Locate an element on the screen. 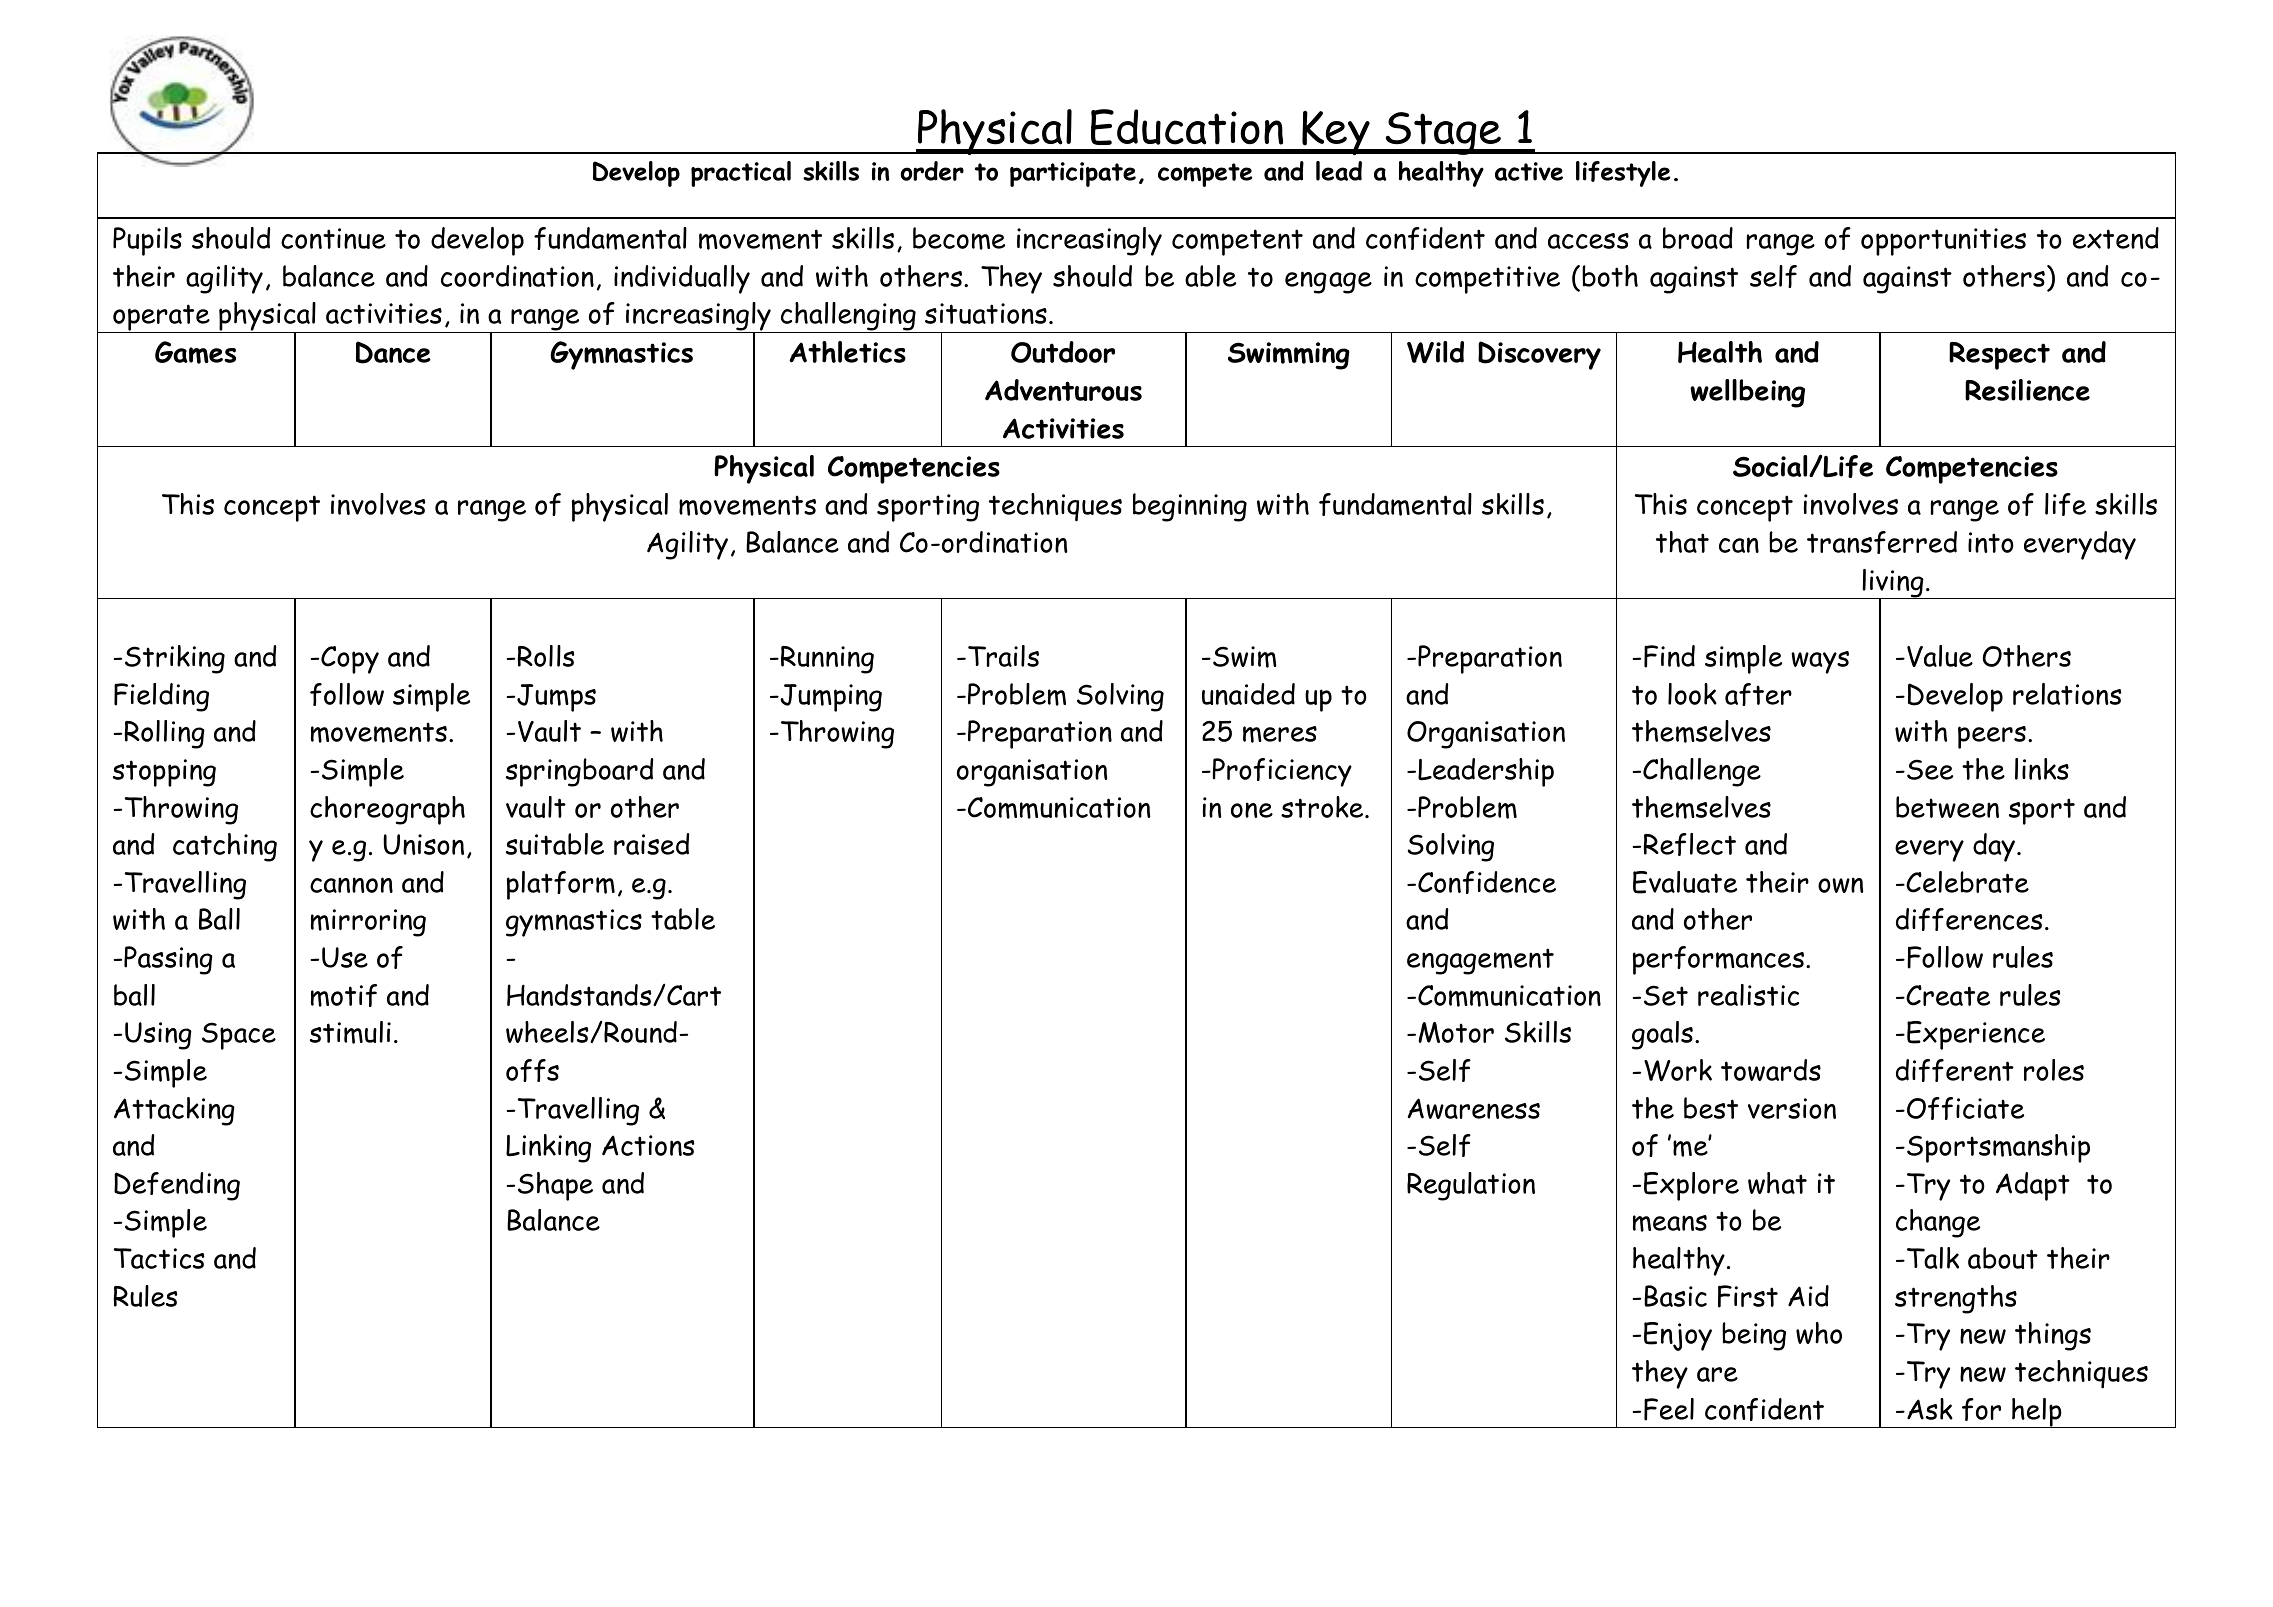 Image resolution: width=2273 pixels, height=1607 pixels. choreograph is located at coordinates (387, 810).
